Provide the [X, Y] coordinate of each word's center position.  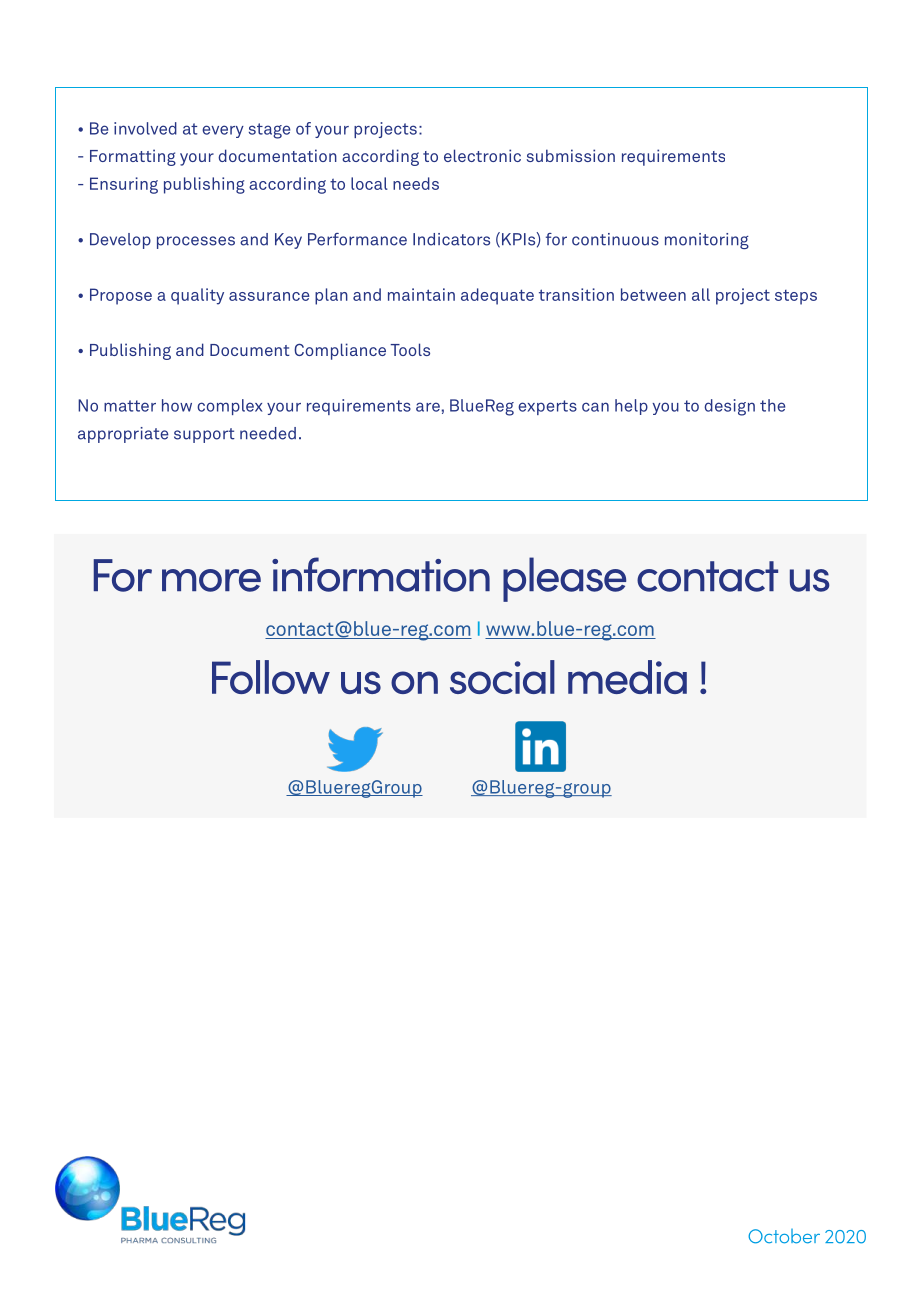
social [502, 677]
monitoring [707, 241]
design [729, 407]
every [223, 131]
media [627, 677]
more [211, 580]
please [564, 579]
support [204, 435]
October [784, 1236]
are [428, 407]
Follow [271, 677]
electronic [482, 155]
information [381, 574]
